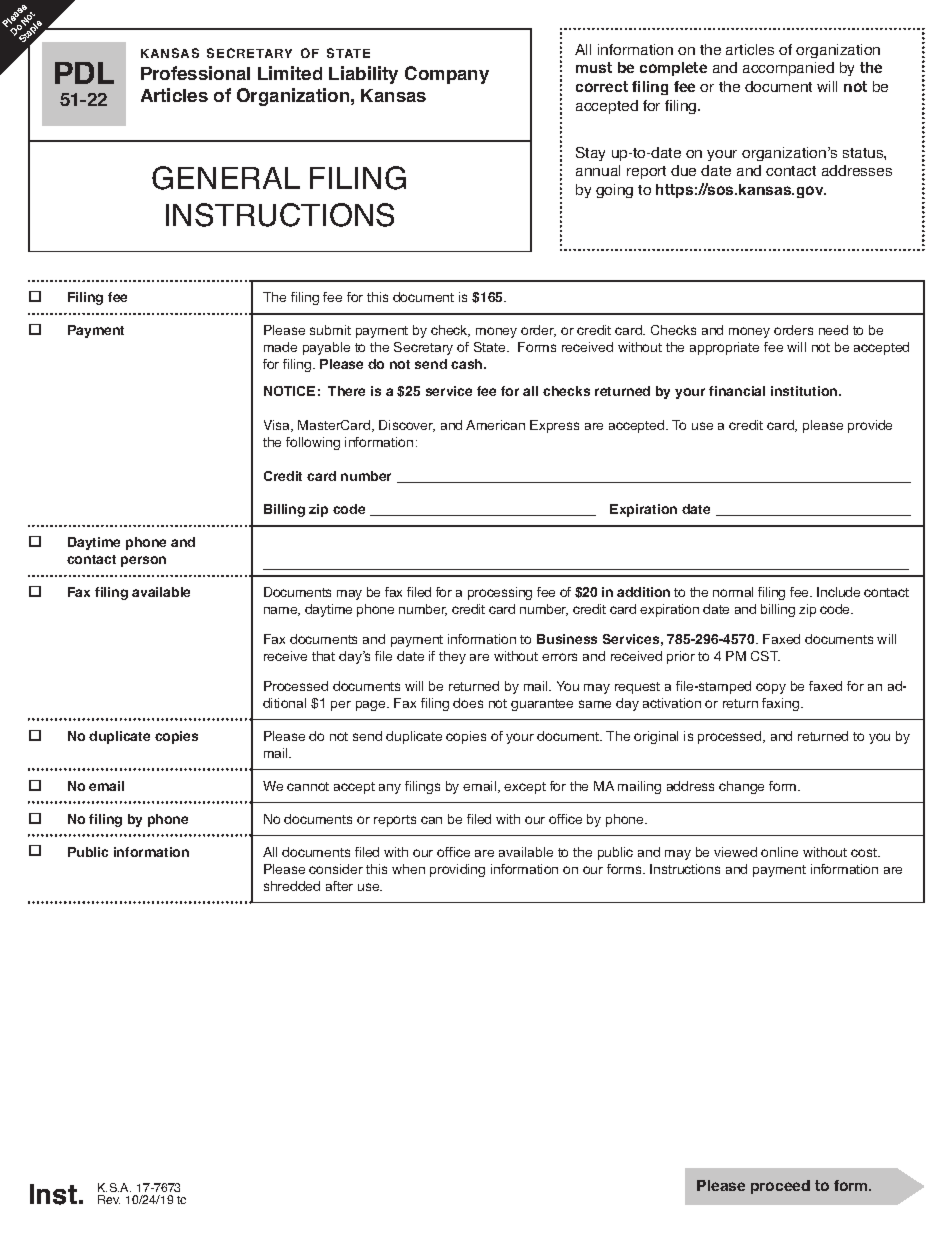 This page has height=1233, width=952. Describe the element at coordinates (447, 75) in the page. I see `Company` at that location.
